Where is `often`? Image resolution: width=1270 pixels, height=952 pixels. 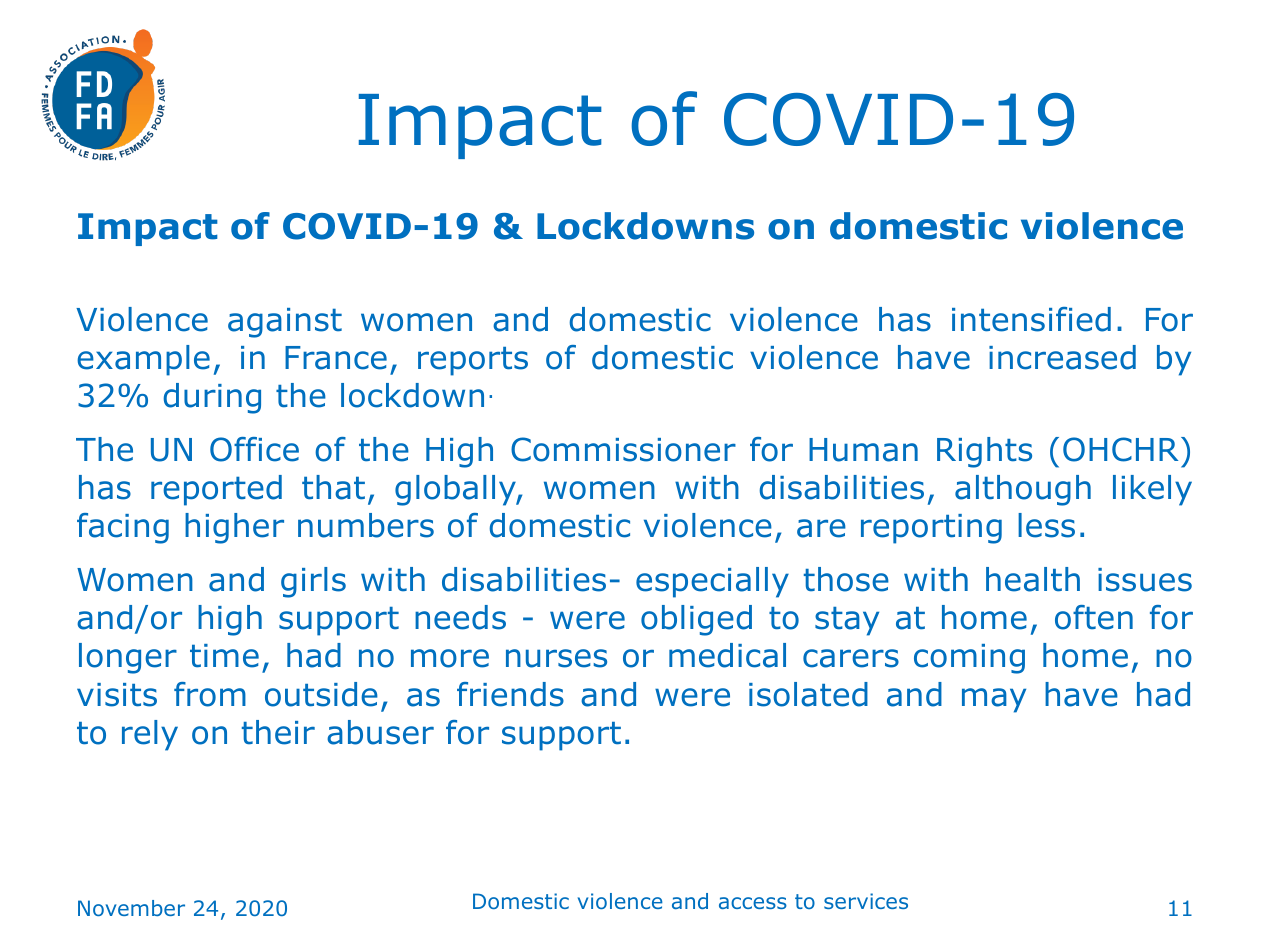
often is located at coordinates (1094, 617).
